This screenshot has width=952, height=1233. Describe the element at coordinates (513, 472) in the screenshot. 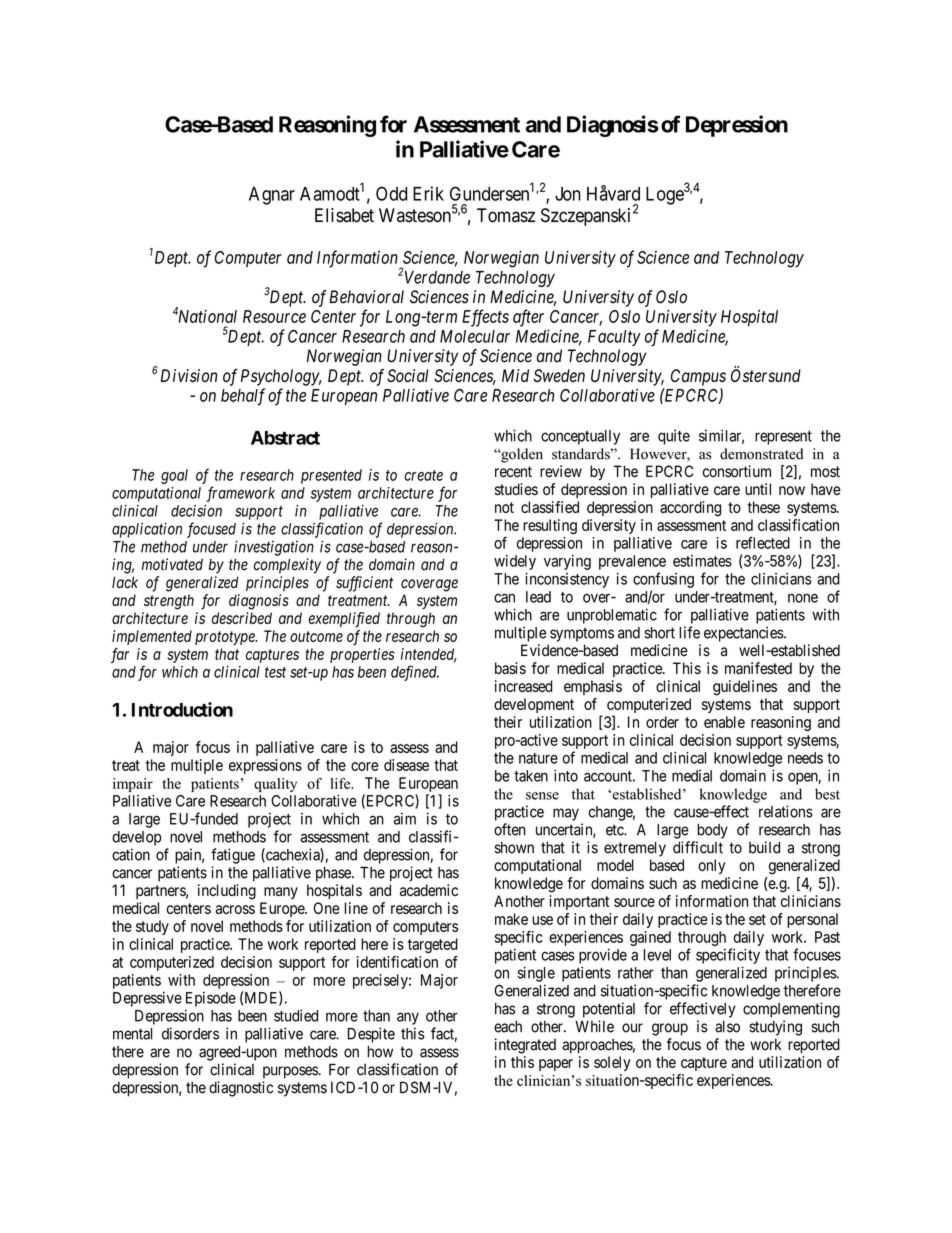

I see `recent` at that location.
